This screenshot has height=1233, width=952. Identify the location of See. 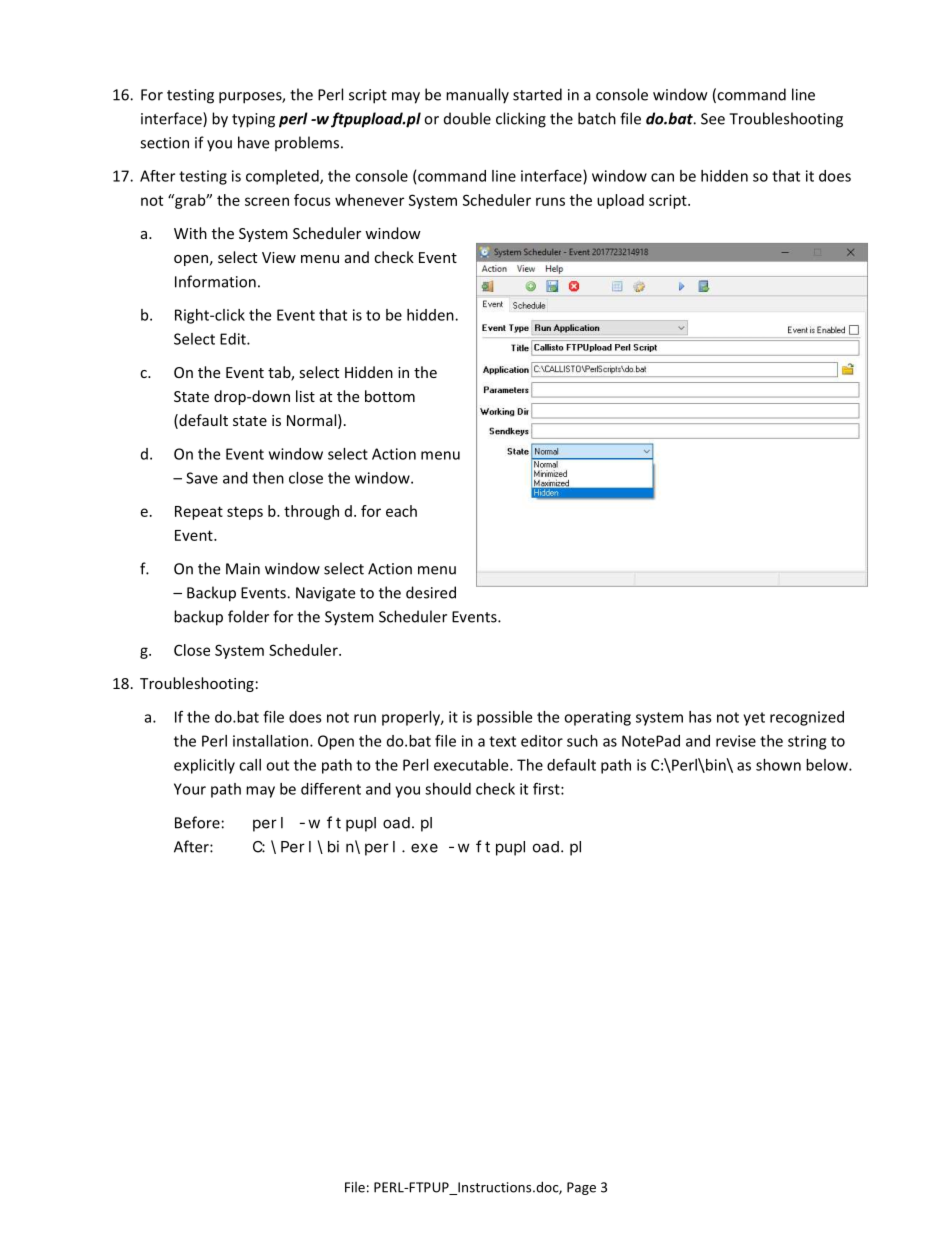
(713, 119).
